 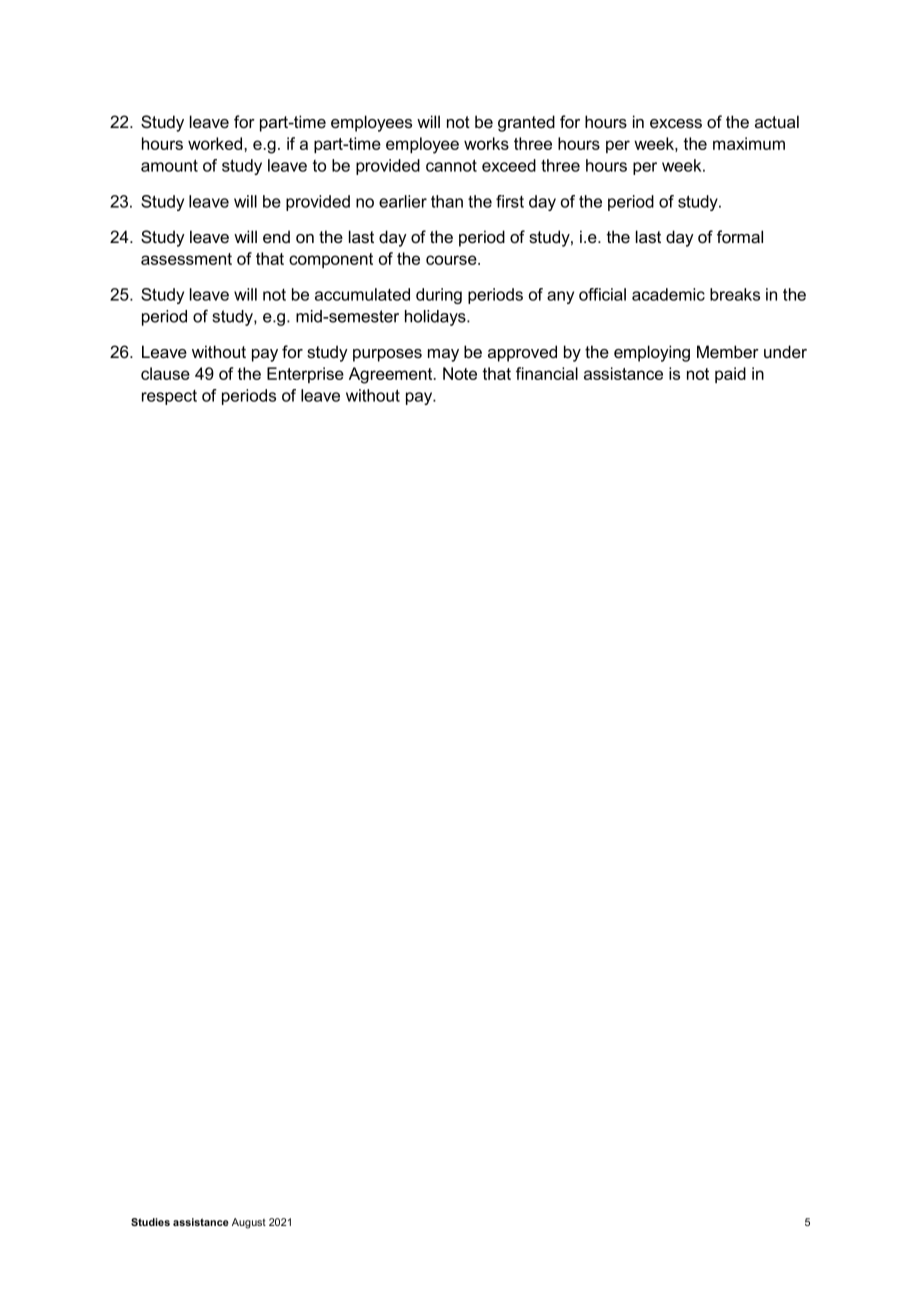 I want to click on Note, so click(x=460, y=373).
